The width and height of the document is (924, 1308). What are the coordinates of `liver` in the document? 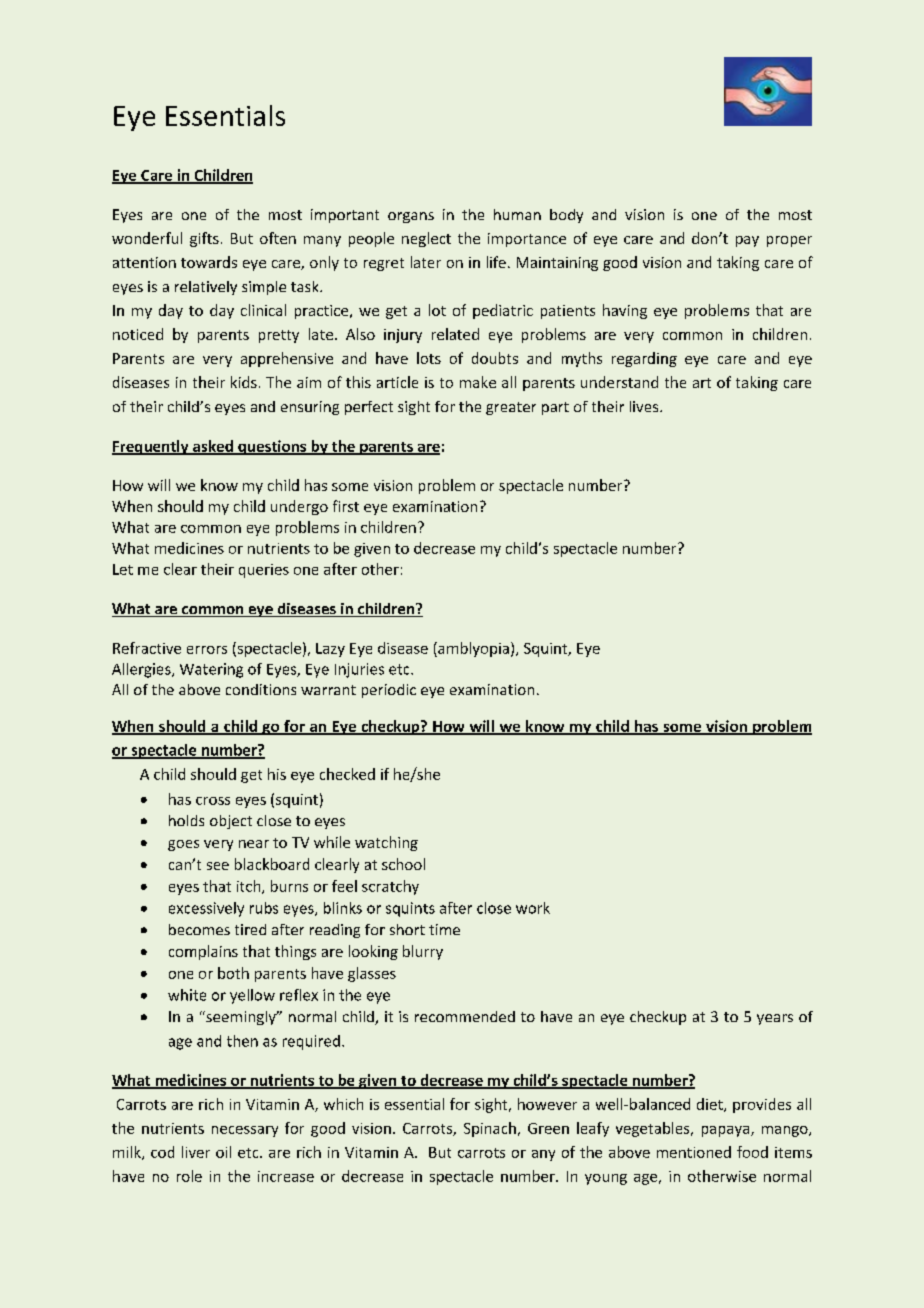 It's located at (196, 1152).
